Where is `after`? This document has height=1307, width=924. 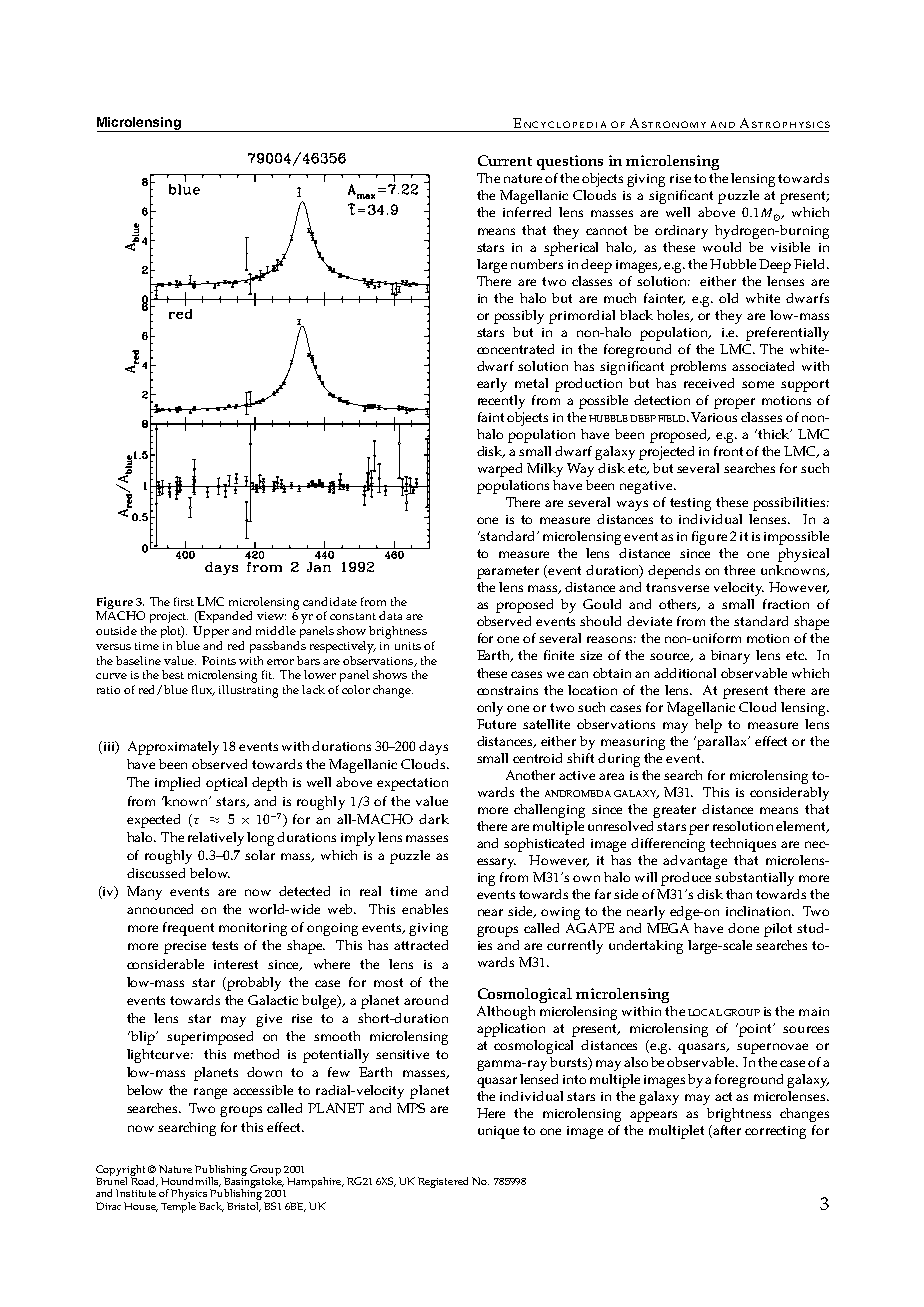 after is located at coordinates (727, 1130).
